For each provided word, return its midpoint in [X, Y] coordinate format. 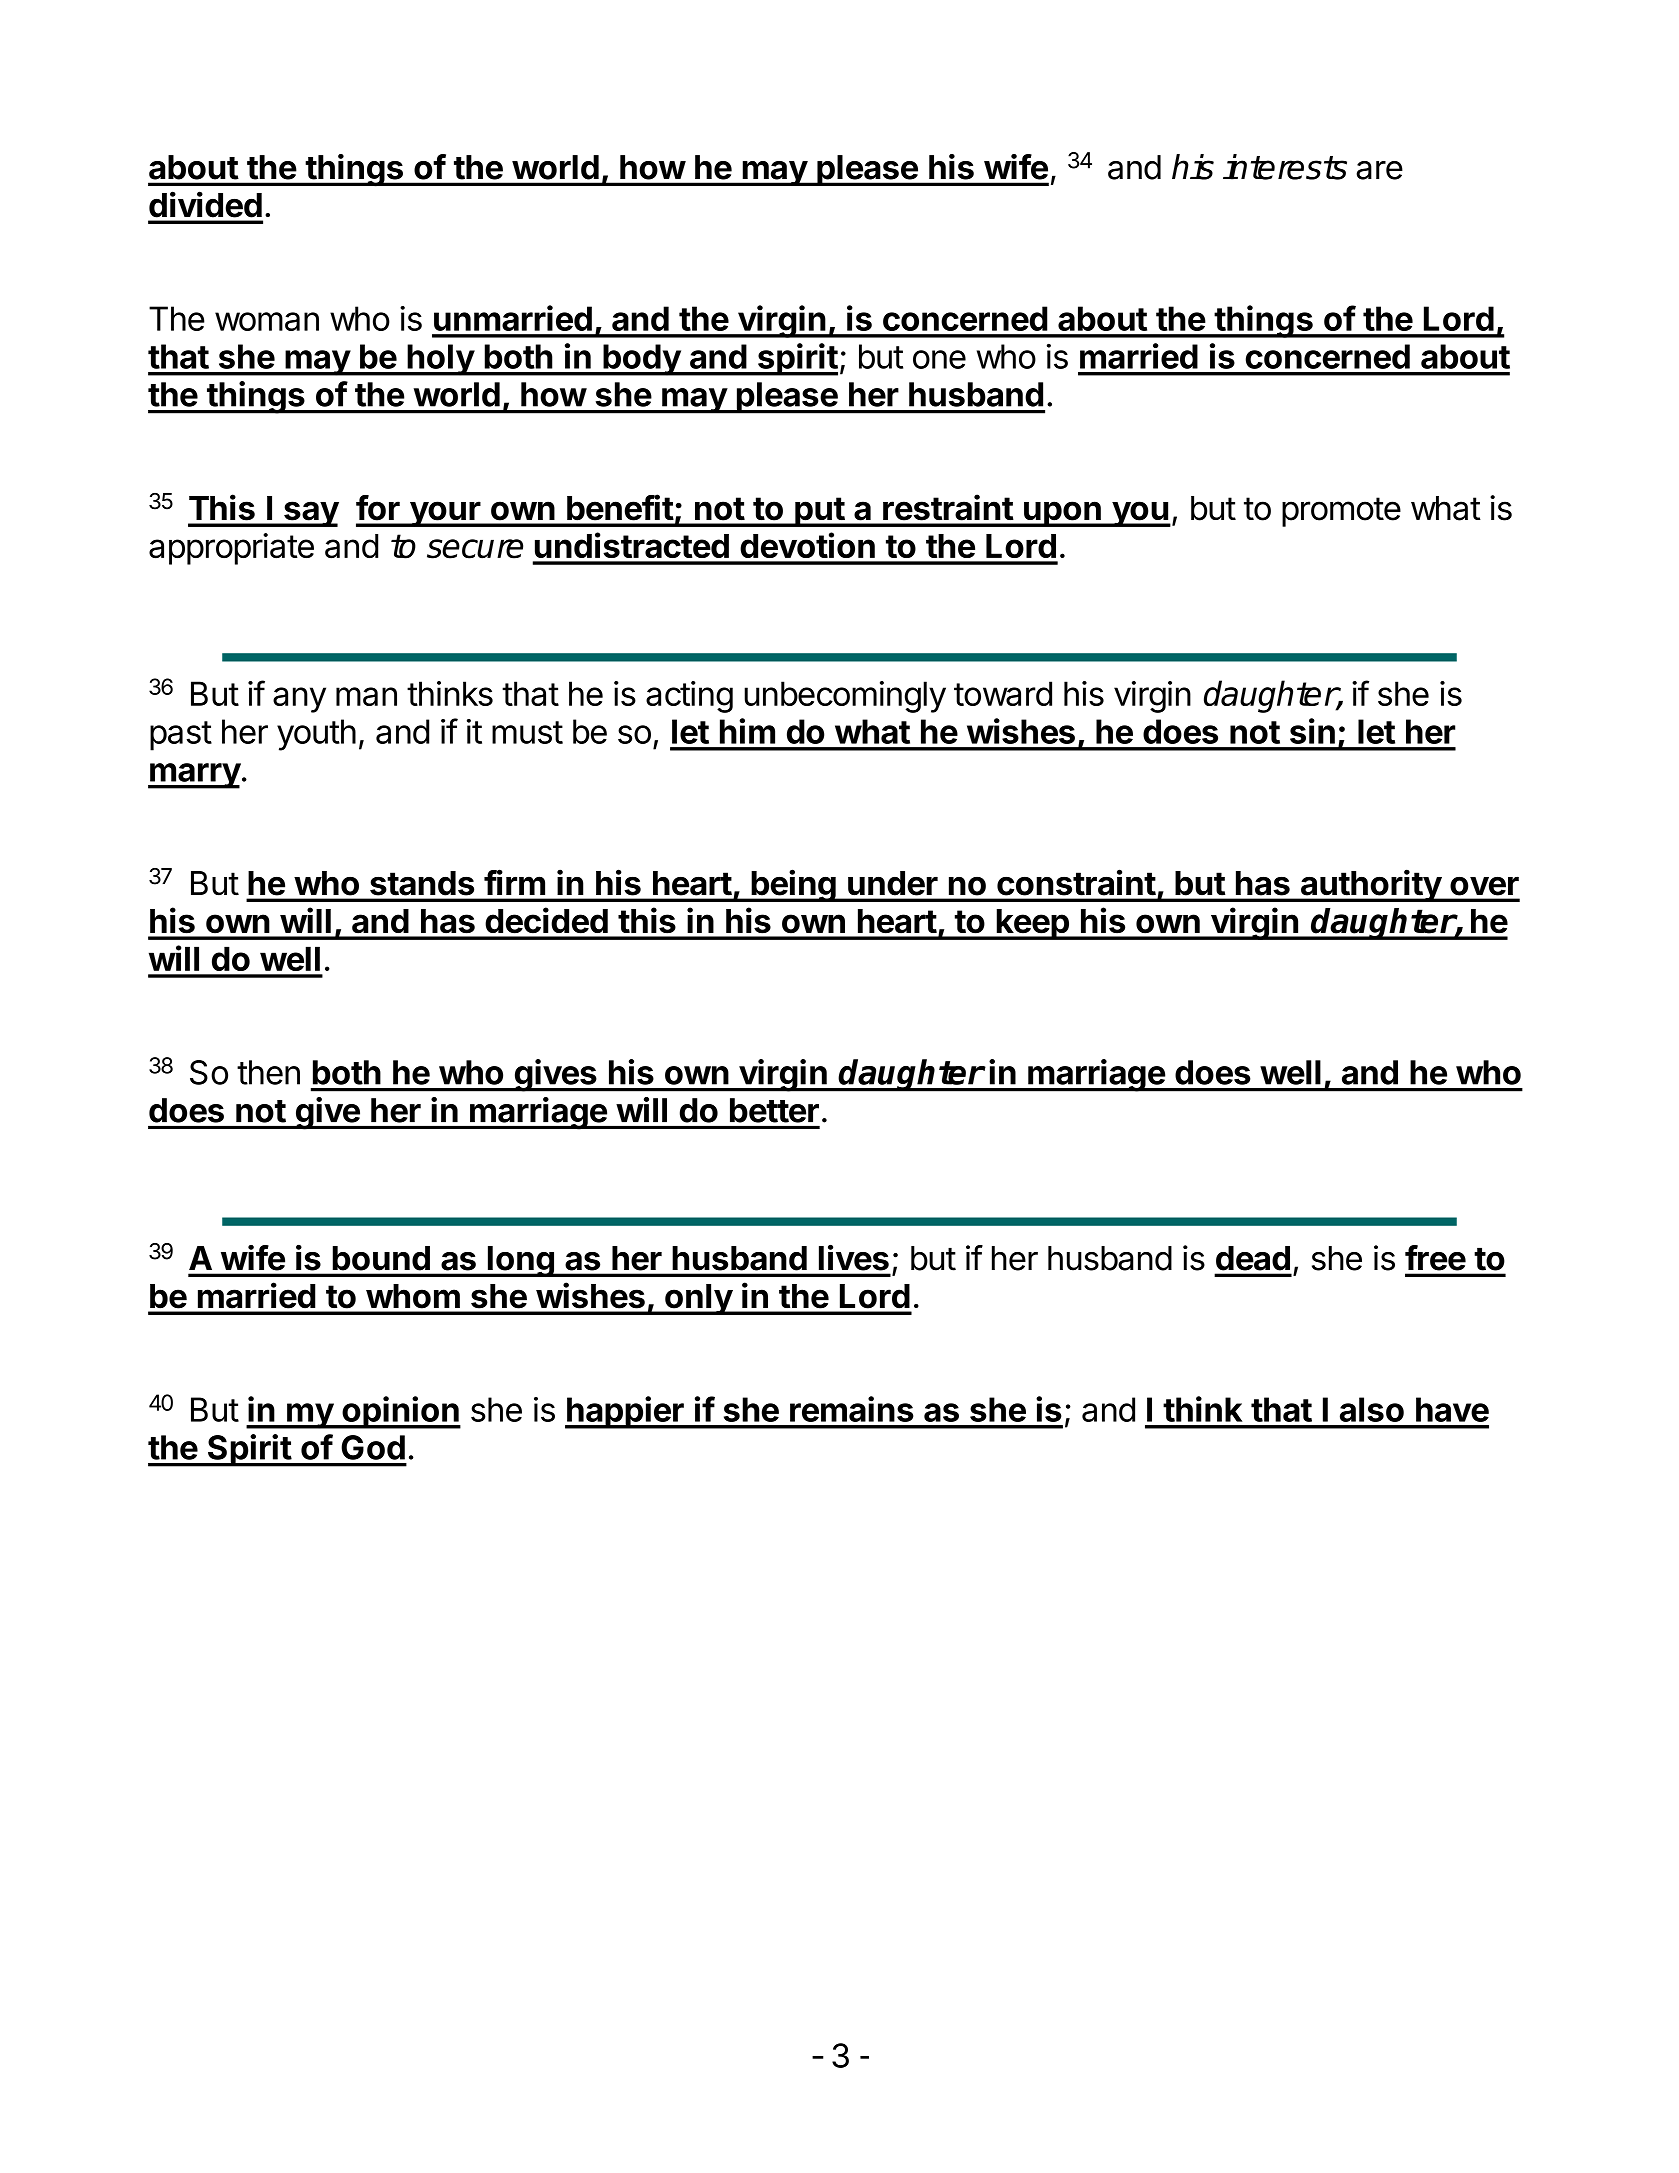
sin [1312, 731]
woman [267, 321]
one [939, 359]
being [793, 885]
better [774, 1110]
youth [316, 735]
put [819, 512]
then [268, 1072]
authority [1370, 885]
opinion [400, 1412]
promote [1341, 512]
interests [1285, 167]
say [310, 514]
